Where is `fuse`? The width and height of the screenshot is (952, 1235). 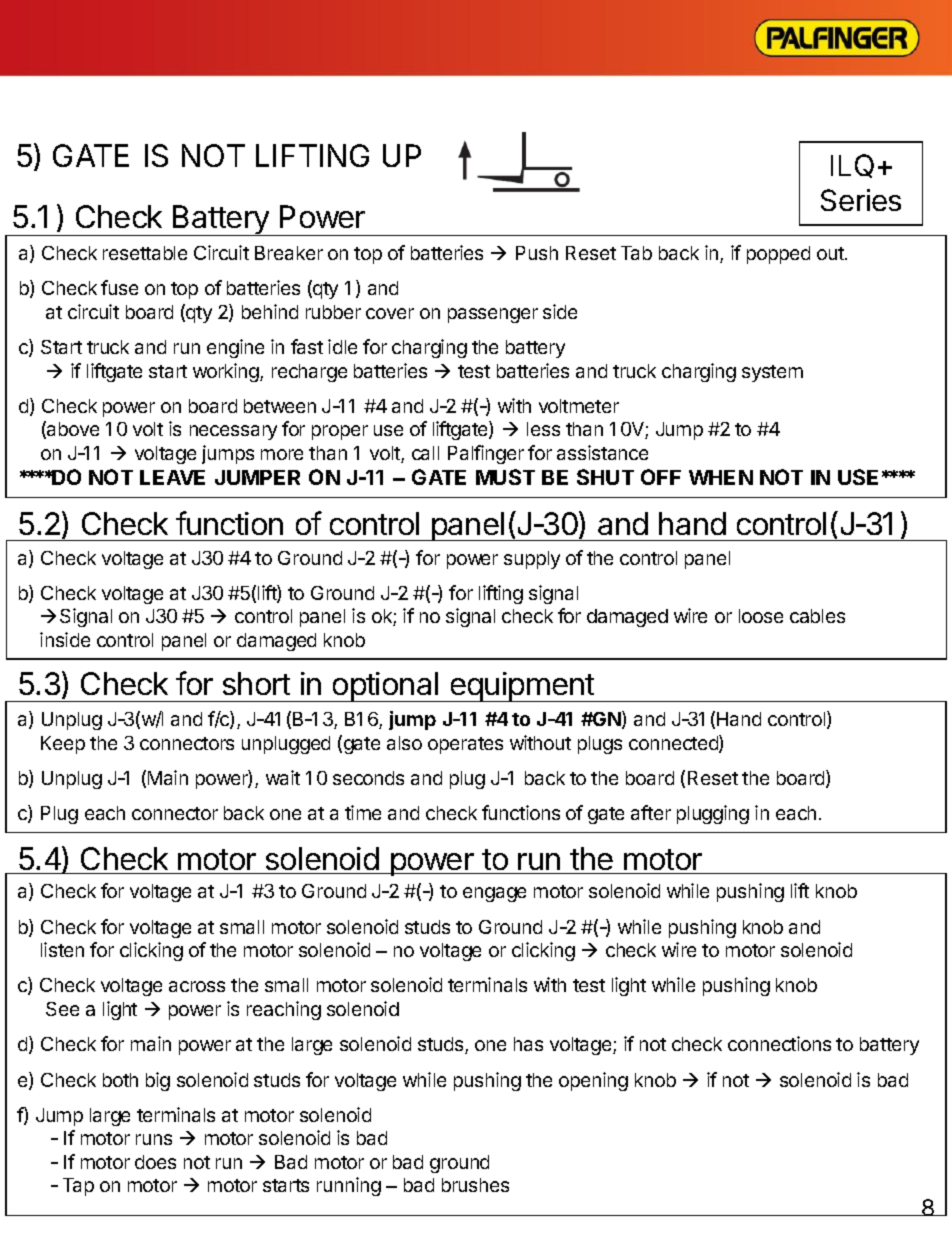 fuse is located at coordinates (119, 287).
